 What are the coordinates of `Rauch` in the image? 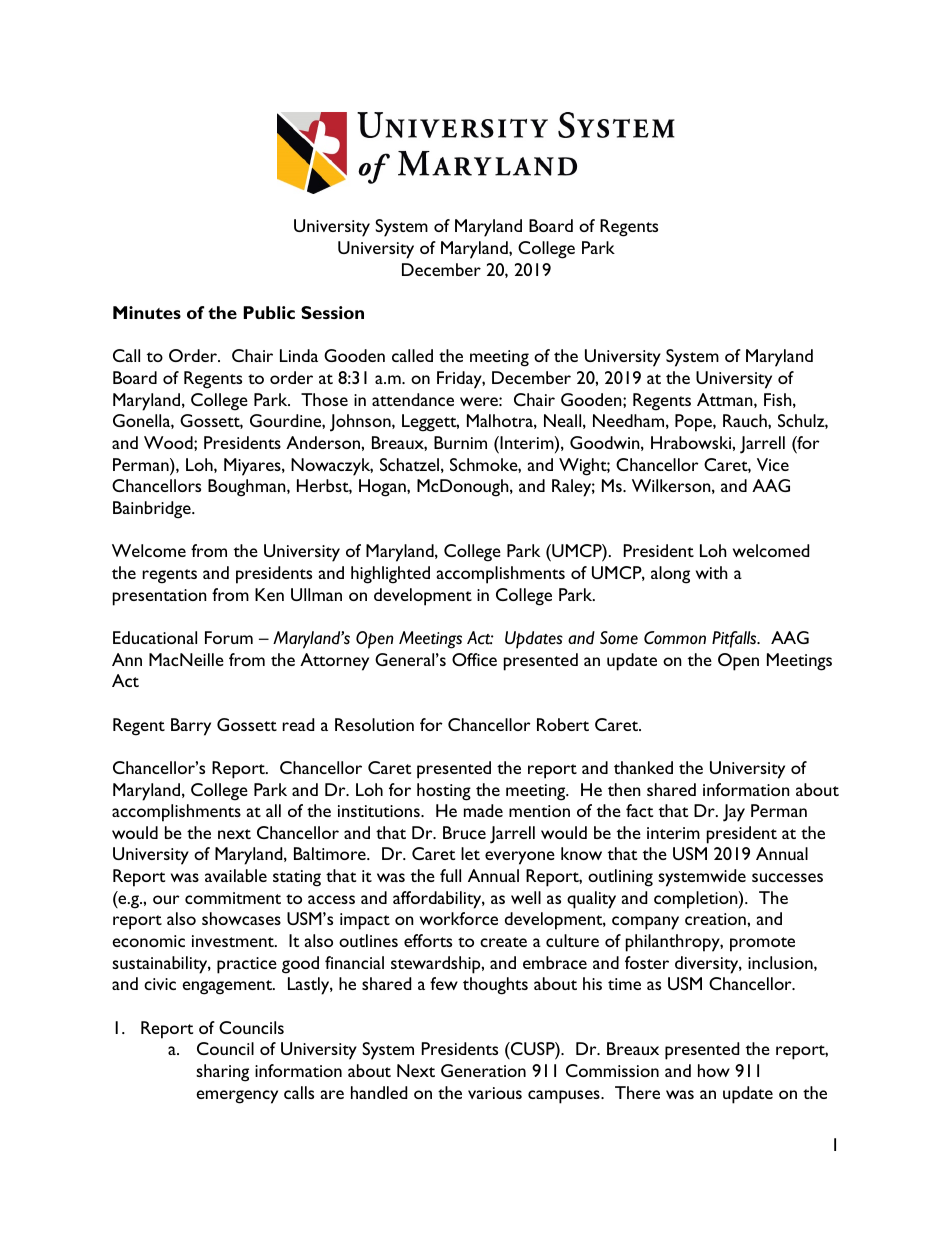 It's located at (746, 420).
